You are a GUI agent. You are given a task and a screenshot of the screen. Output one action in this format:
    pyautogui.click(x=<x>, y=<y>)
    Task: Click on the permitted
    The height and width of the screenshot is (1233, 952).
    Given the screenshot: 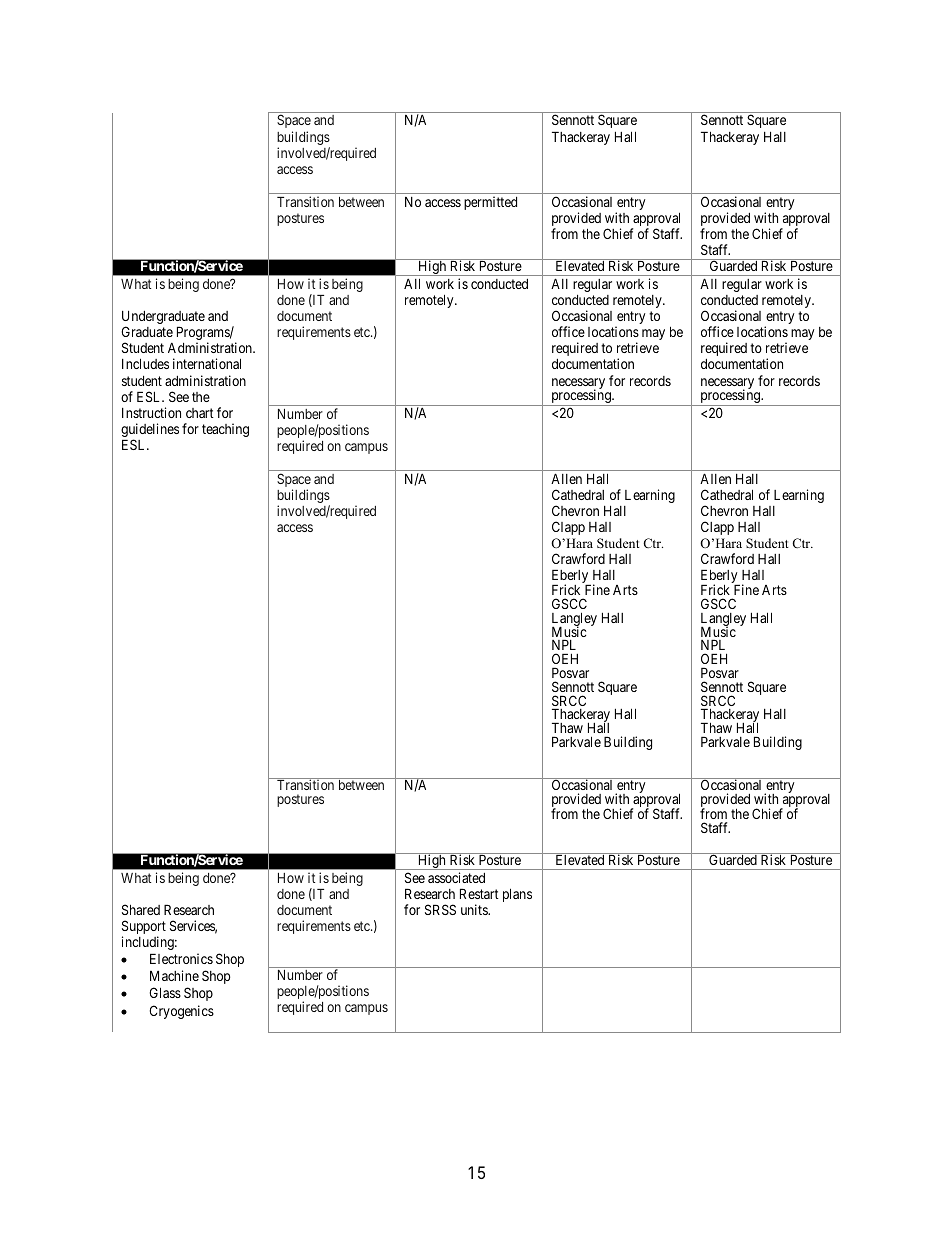 What is the action you would take?
    pyautogui.click(x=490, y=203)
